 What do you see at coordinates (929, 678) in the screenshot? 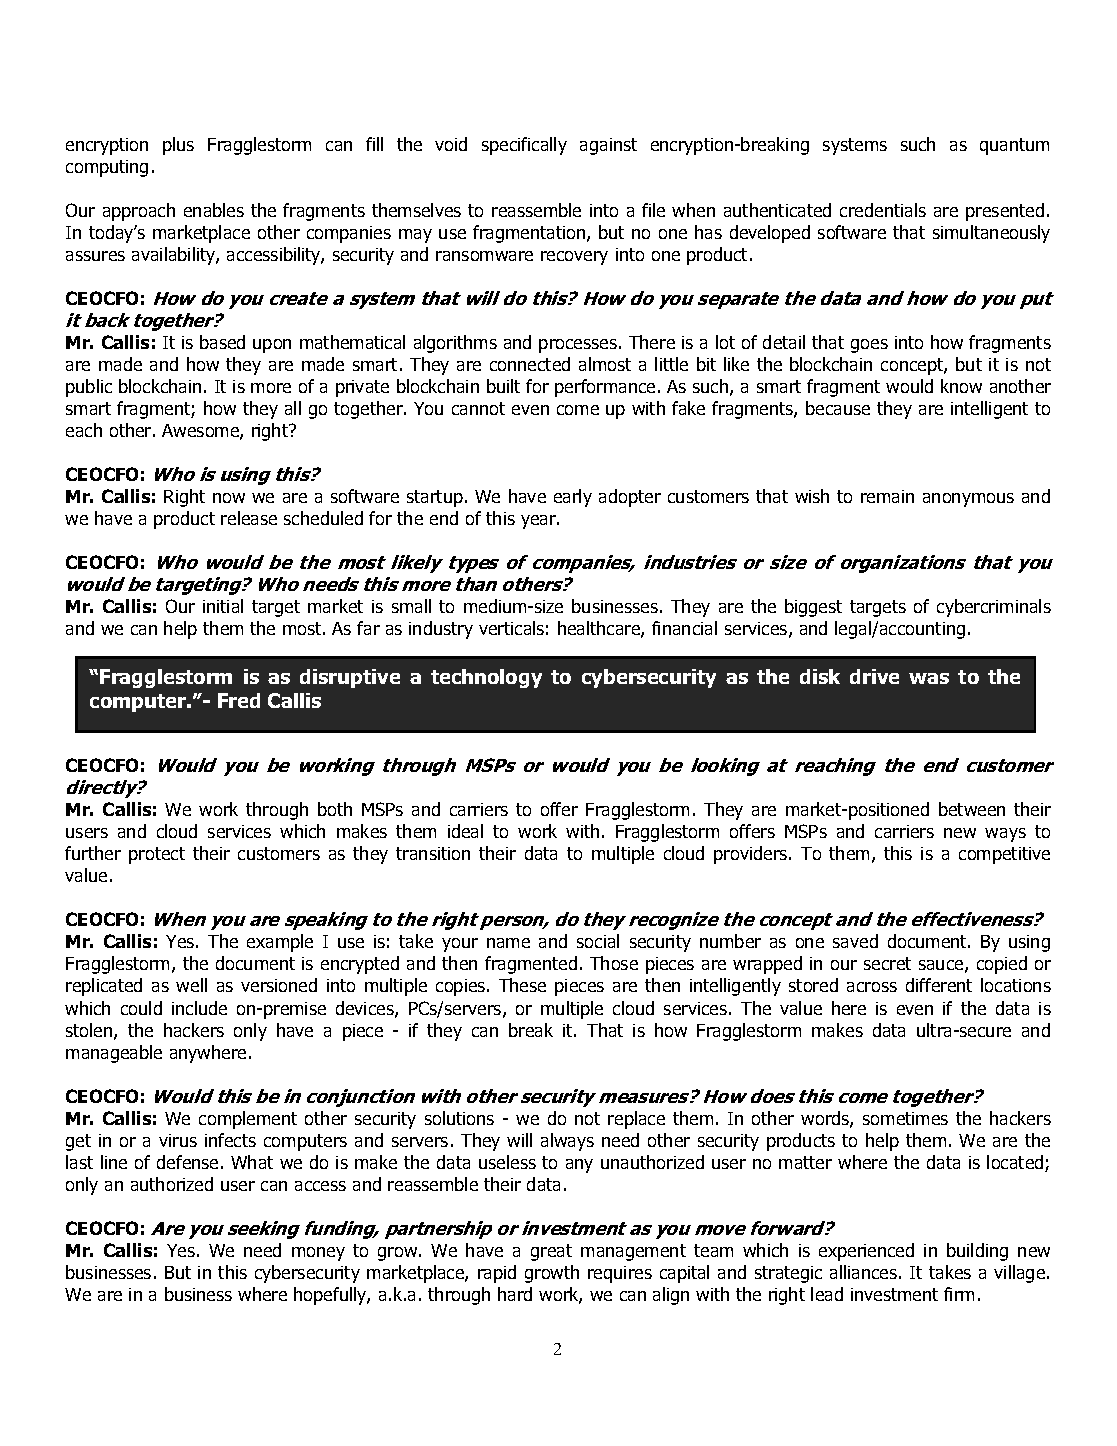
I see `was` at bounding box center [929, 678].
